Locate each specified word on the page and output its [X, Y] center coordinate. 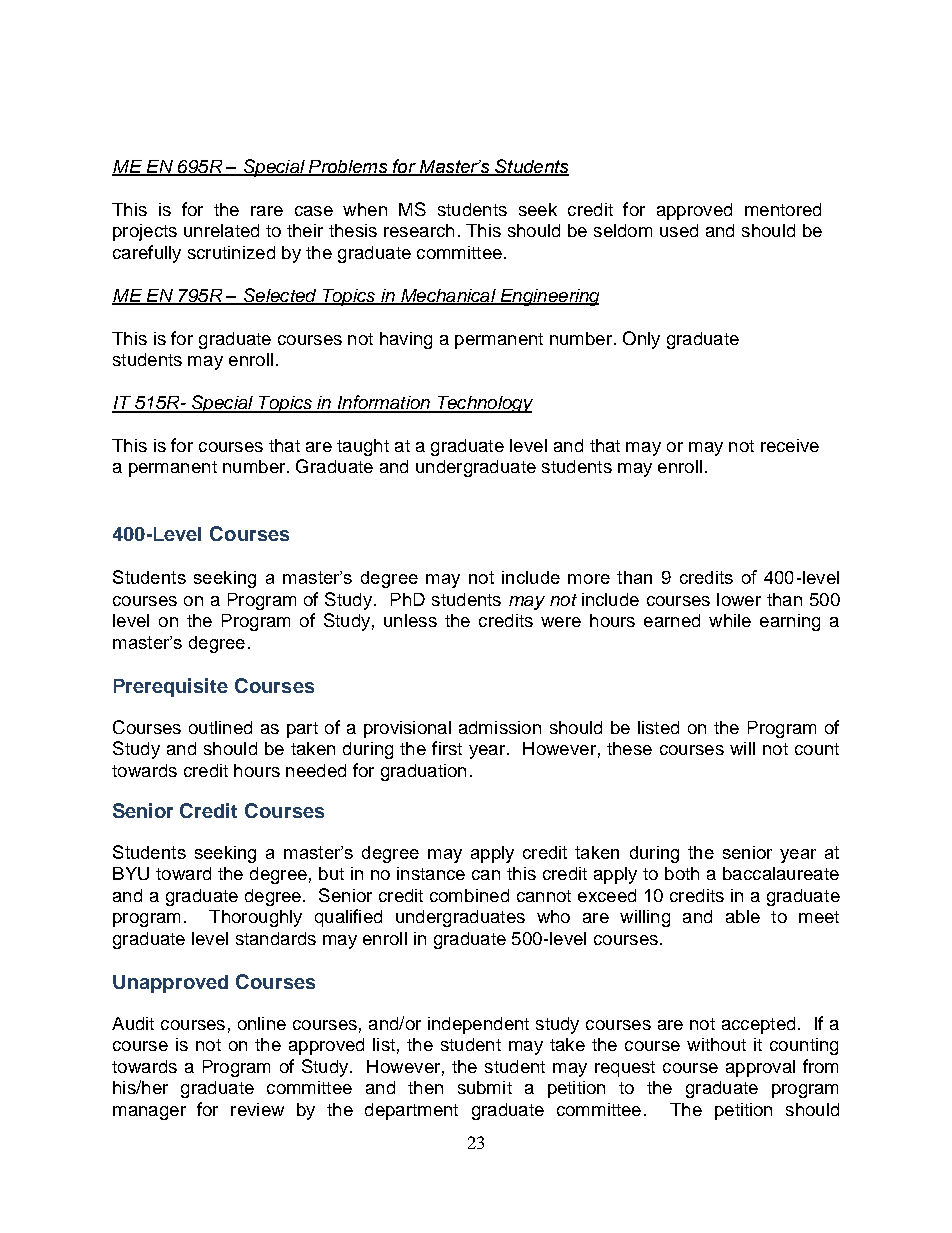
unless [410, 620]
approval [760, 1068]
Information [383, 403]
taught [363, 447]
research [419, 230]
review [257, 1109]
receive [790, 445]
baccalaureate [781, 873]
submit [485, 1087]
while [730, 620]
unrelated [221, 230]
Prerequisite [171, 687]
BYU [131, 873]
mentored [783, 209]
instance [431, 873]
